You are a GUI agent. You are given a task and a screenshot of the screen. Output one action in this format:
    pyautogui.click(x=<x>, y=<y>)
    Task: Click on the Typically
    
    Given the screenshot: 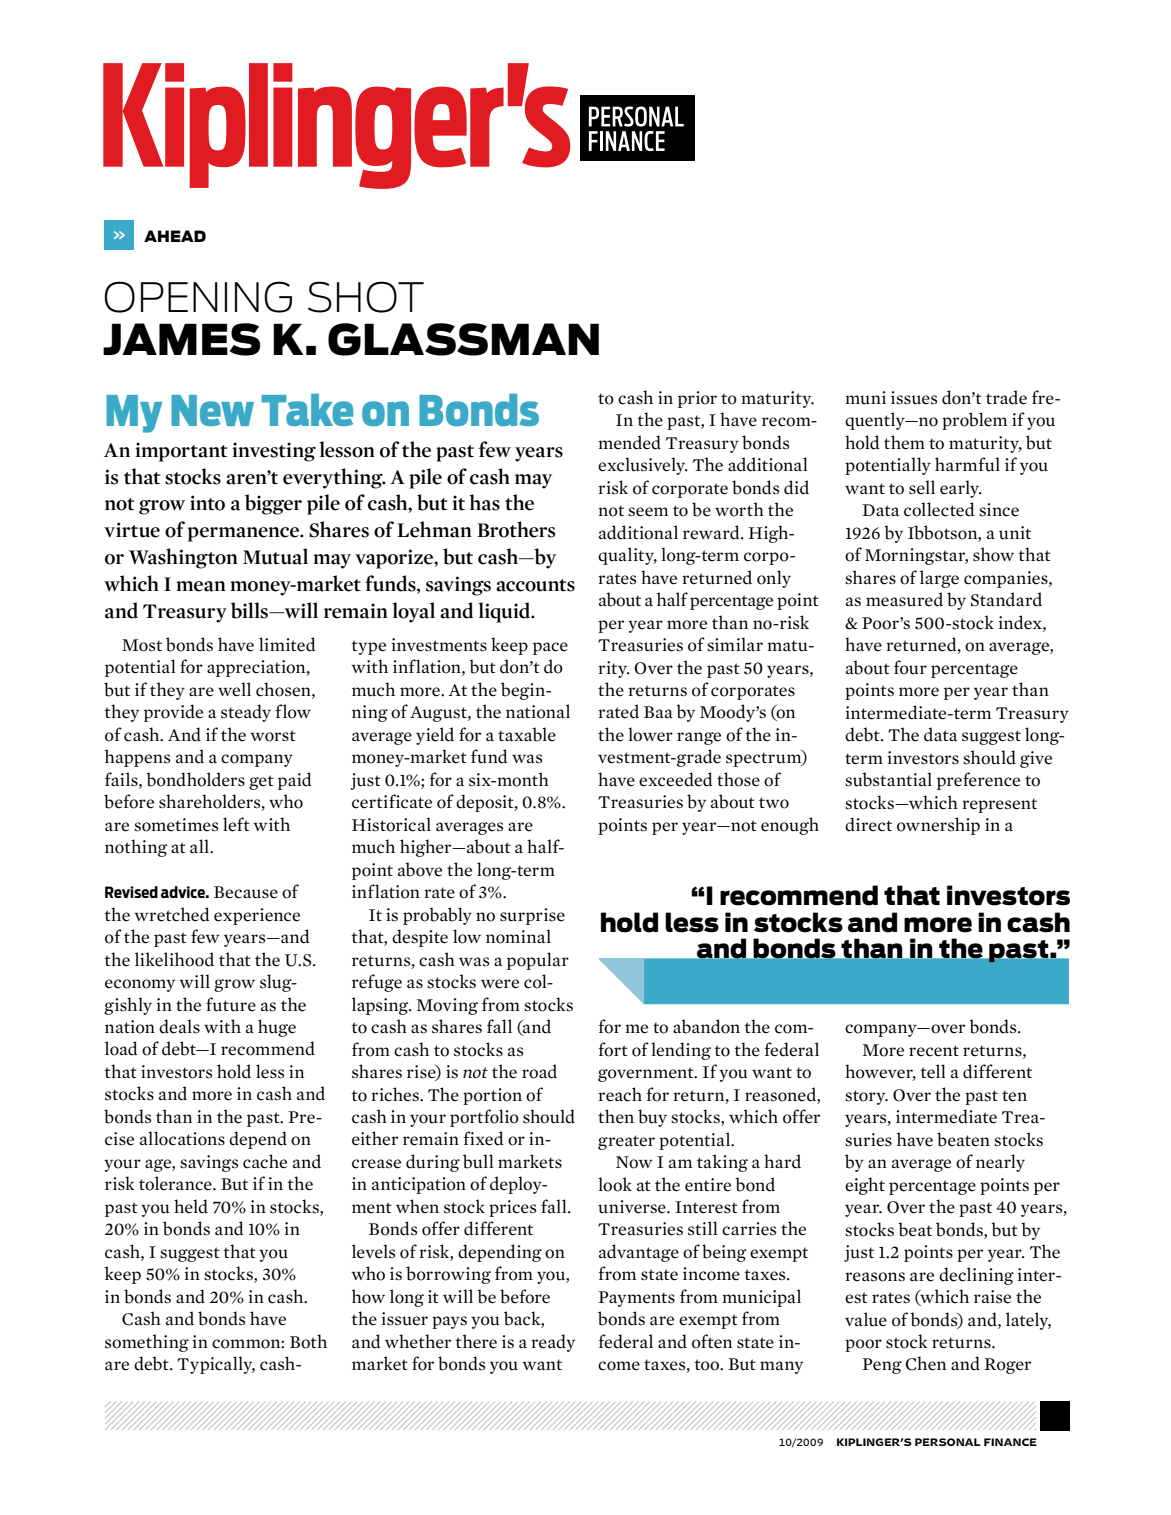 What is the action you would take?
    pyautogui.click(x=216, y=1365)
